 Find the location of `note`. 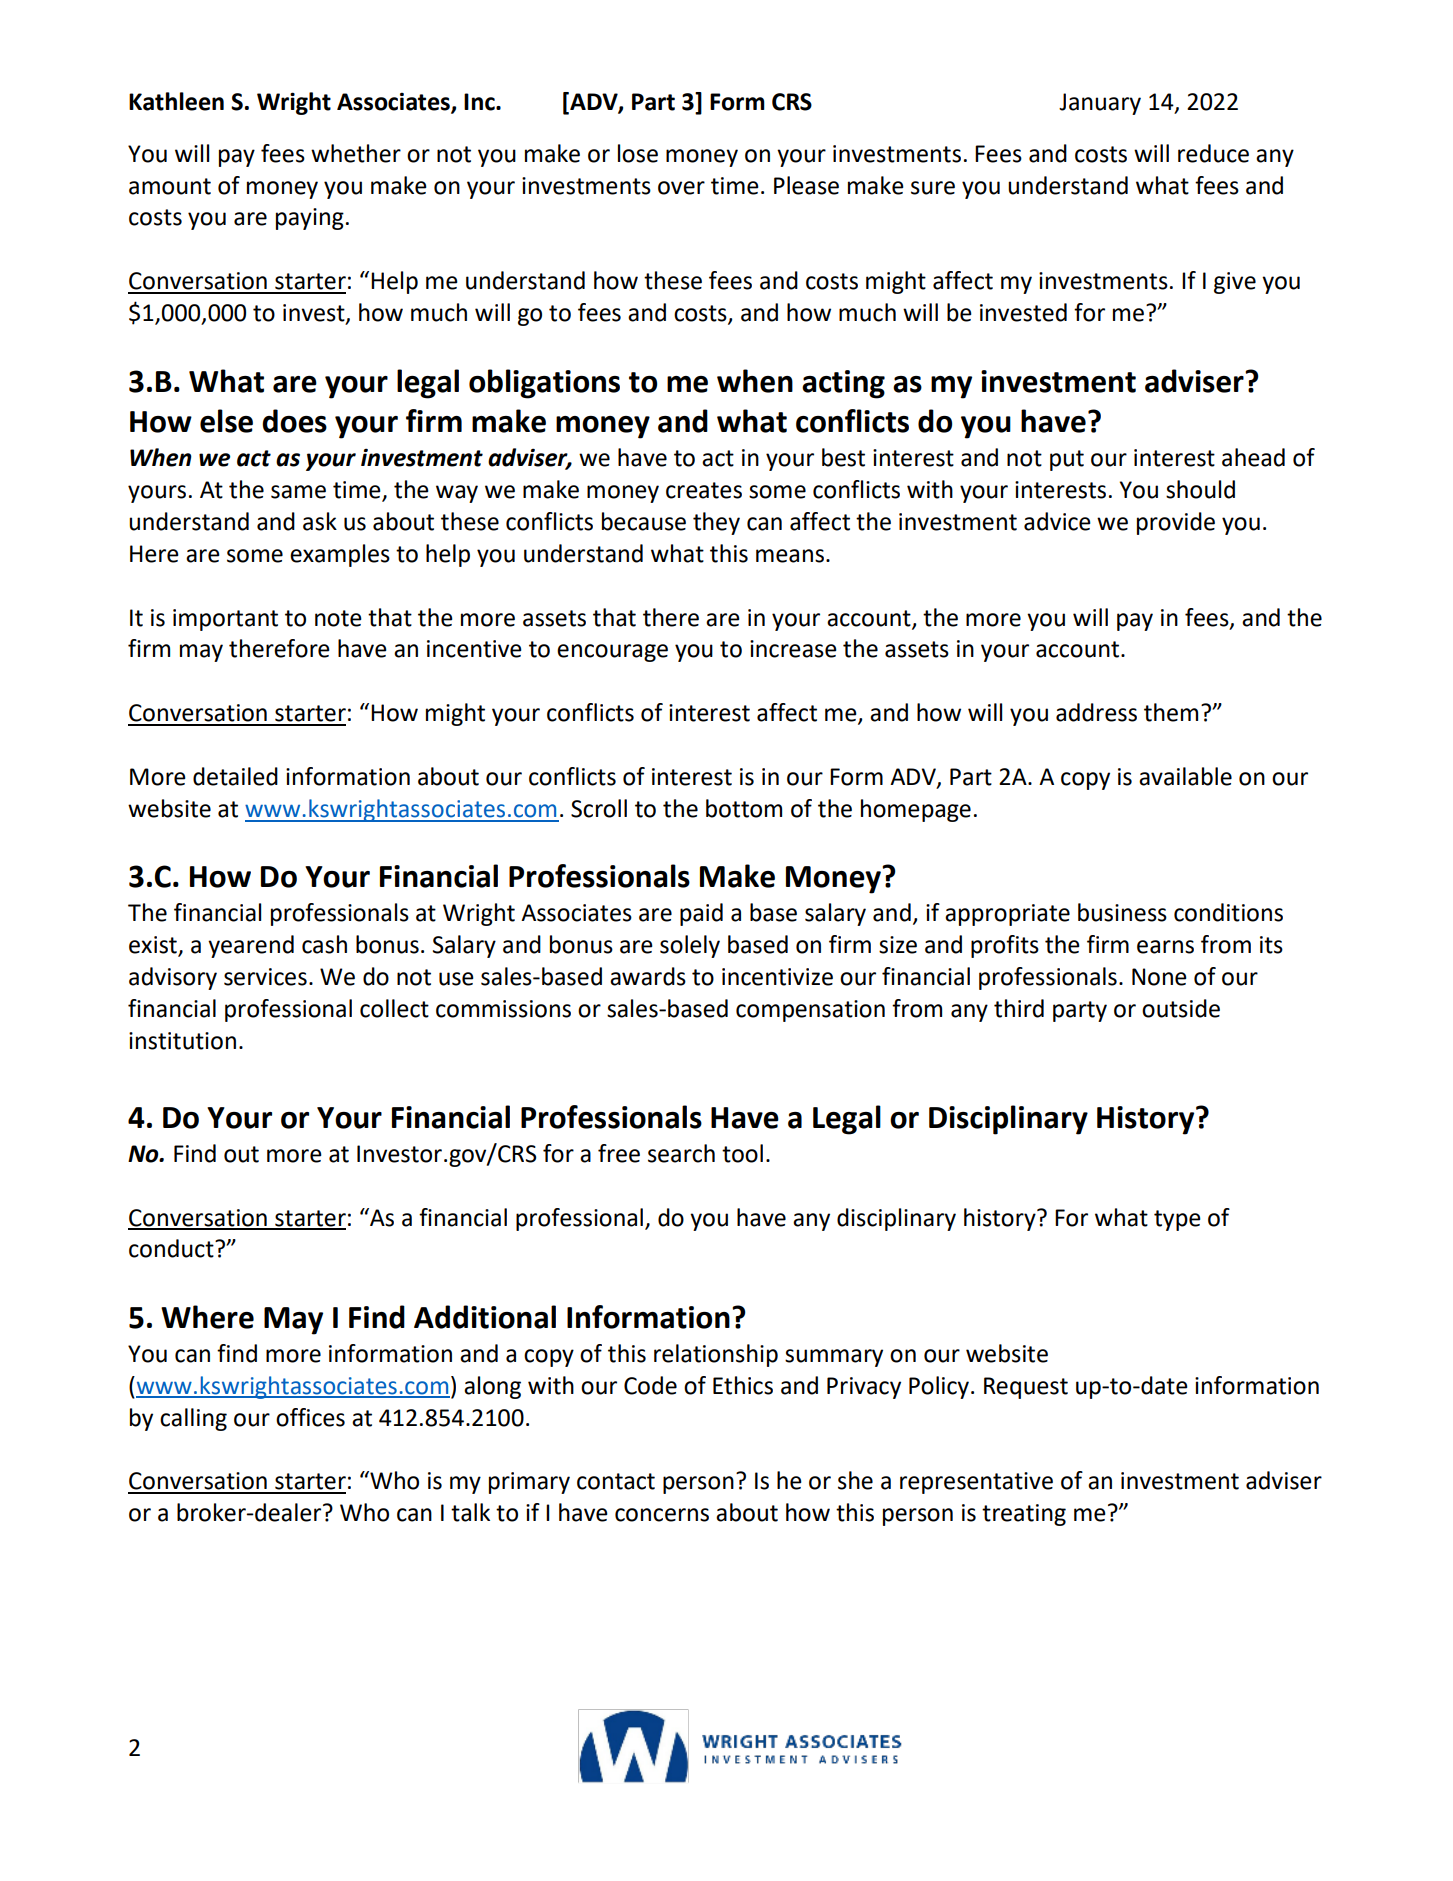

note is located at coordinates (338, 618).
